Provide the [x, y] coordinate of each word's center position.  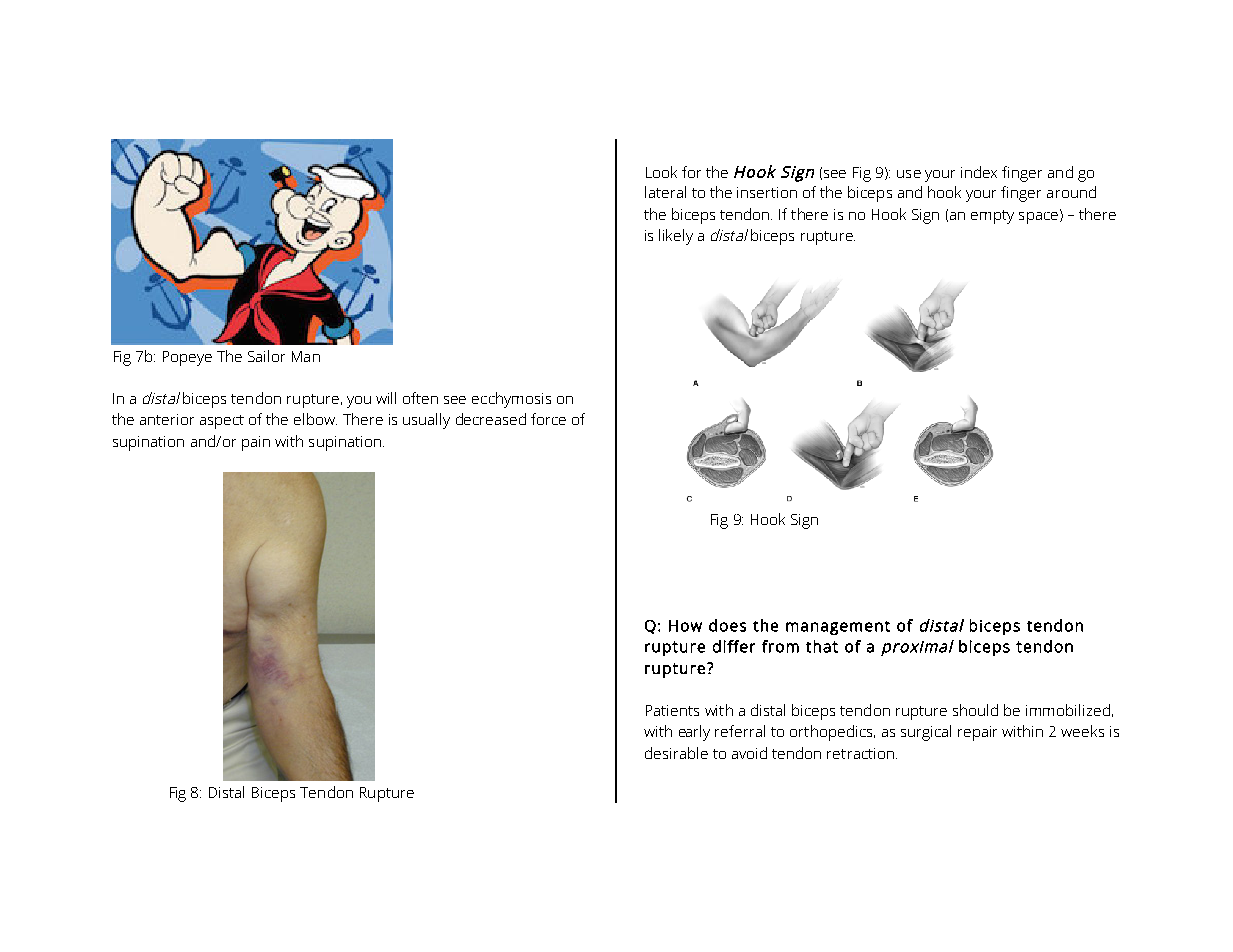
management [838, 628]
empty [992, 217]
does [727, 625]
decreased [491, 419]
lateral [665, 192]
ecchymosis [511, 400]
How [685, 626]
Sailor [266, 356]
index [979, 172]
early [694, 733]
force [548, 419]
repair [977, 733]
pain [256, 443]
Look [661, 172]
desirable [676, 753]
